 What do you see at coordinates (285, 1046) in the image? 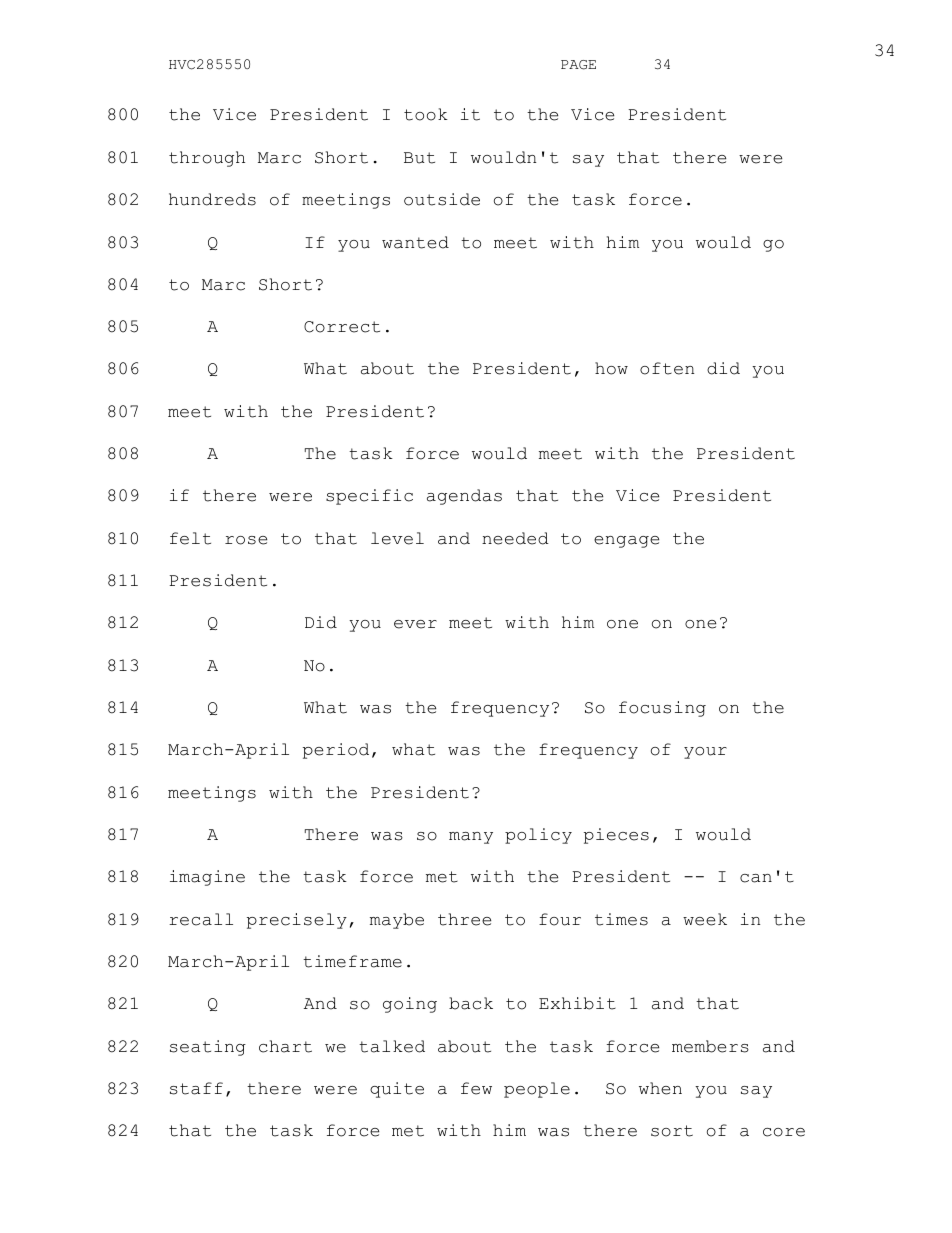
I see `chart` at bounding box center [285, 1046].
